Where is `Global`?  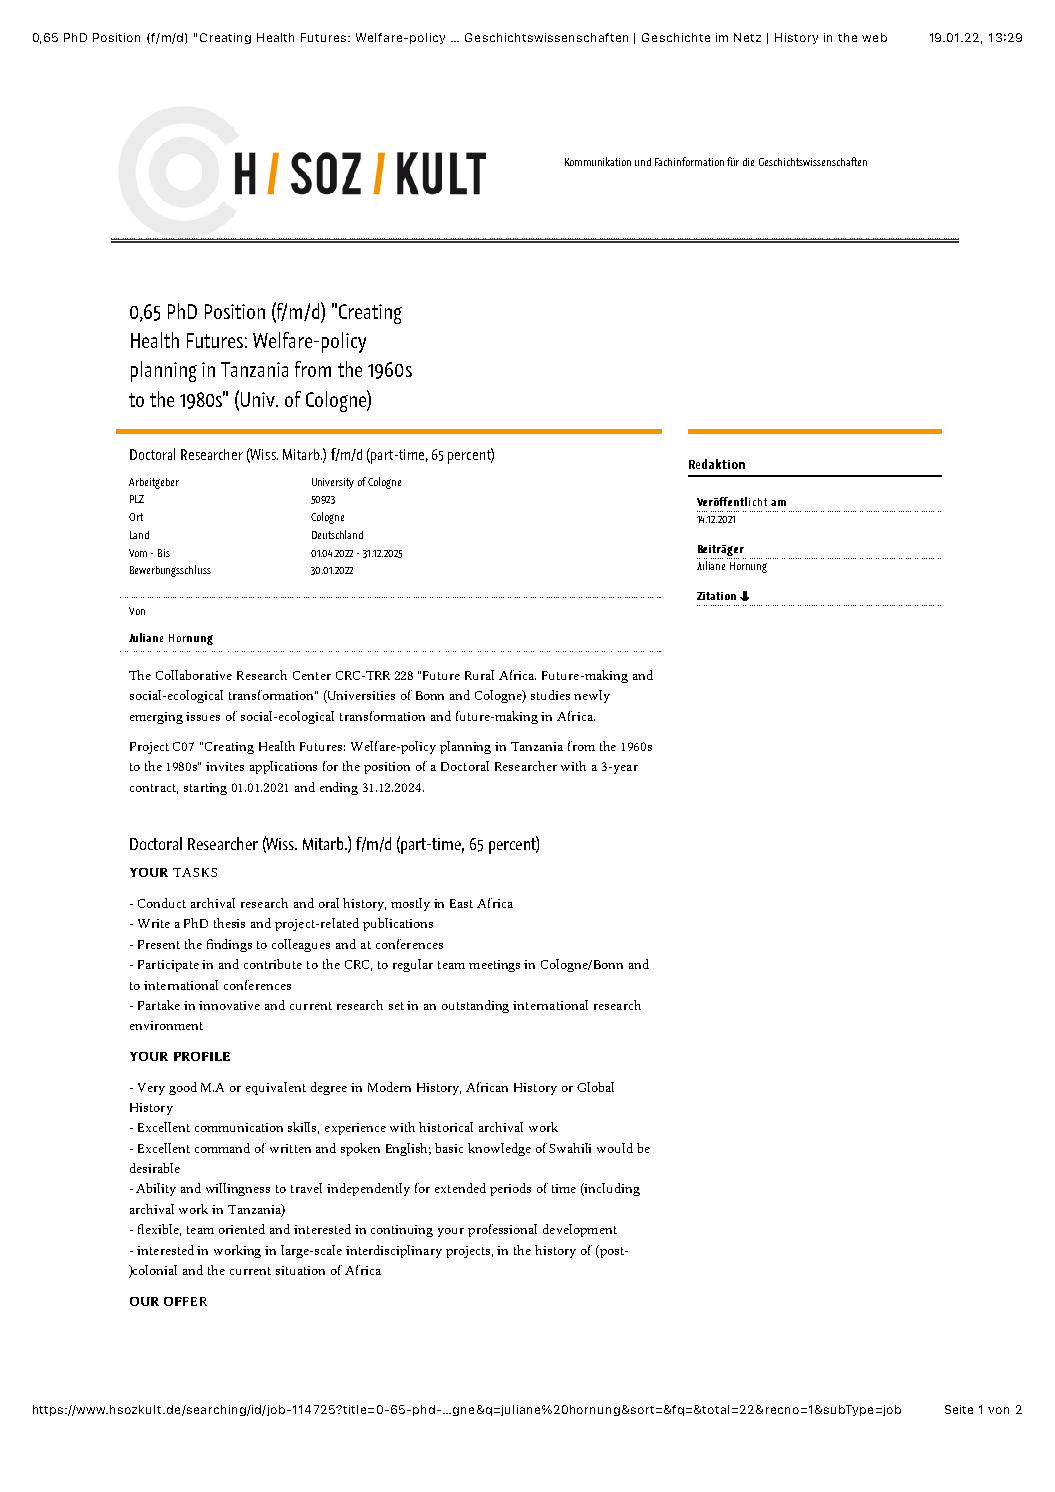 Global is located at coordinates (595, 1087).
